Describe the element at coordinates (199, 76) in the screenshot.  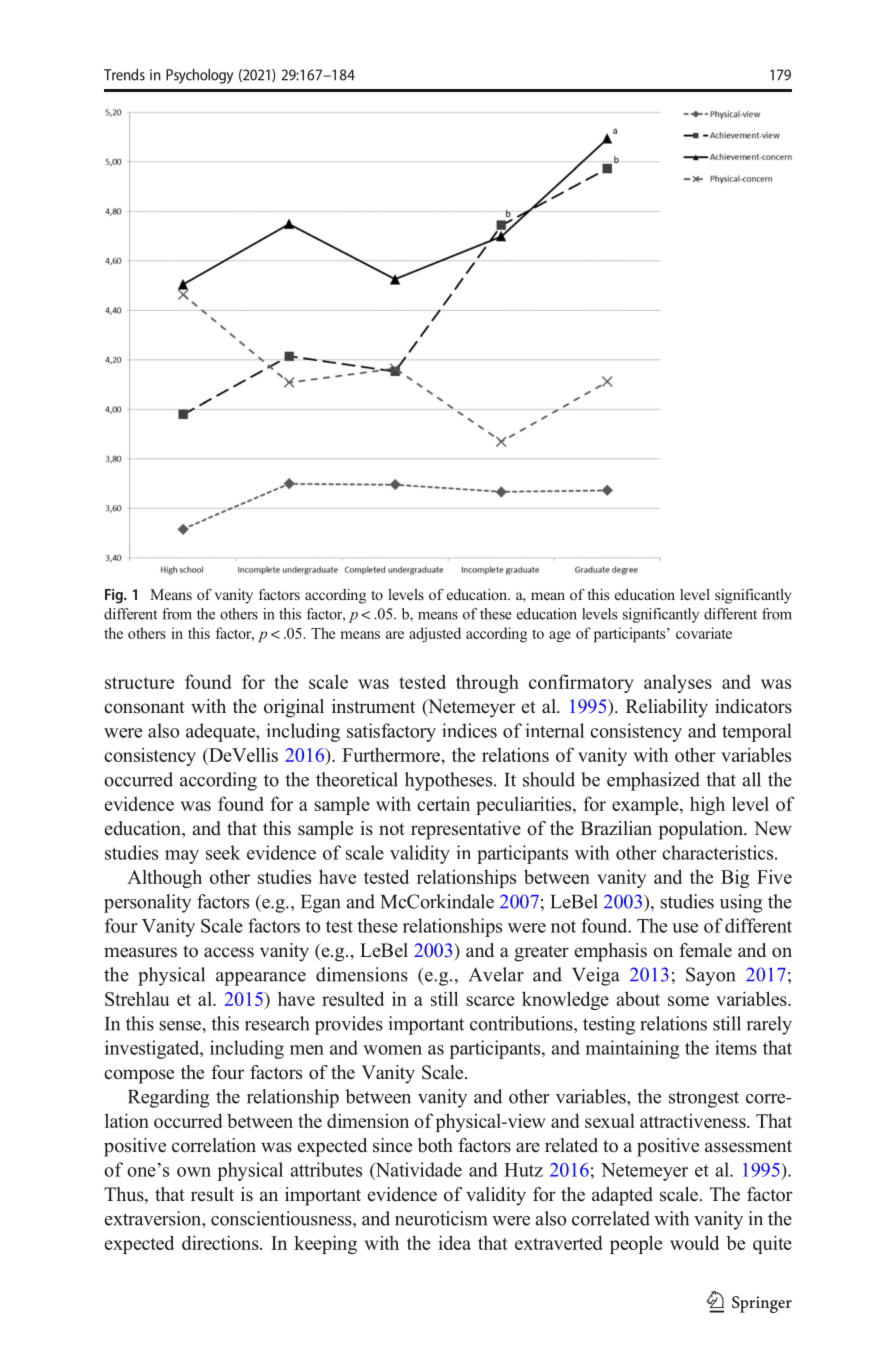
I see `Psychology` at that location.
